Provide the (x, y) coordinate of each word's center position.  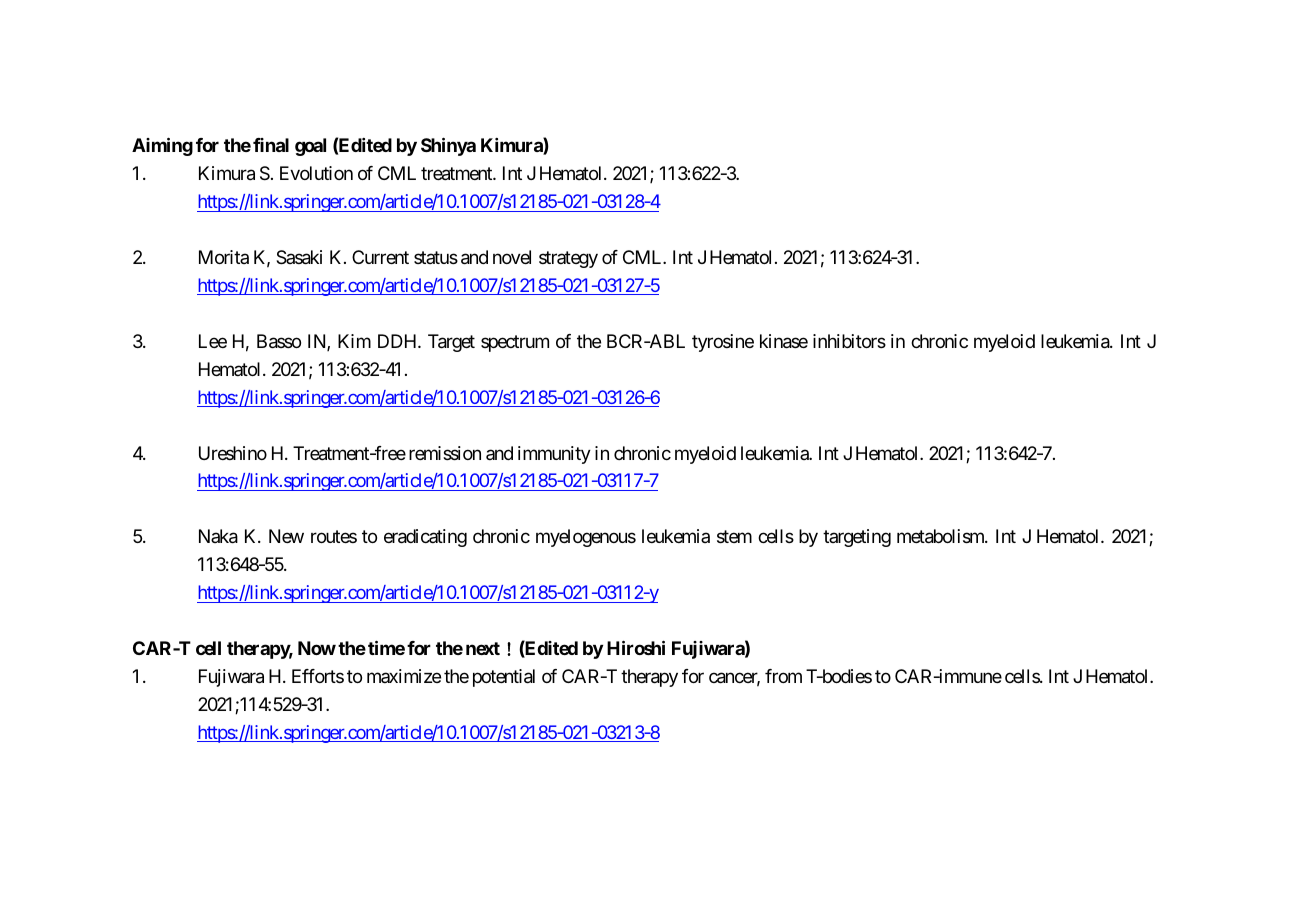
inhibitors (849, 341)
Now (317, 648)
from (783, 676)
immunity (554, 455)
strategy (568, 259)
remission (445, 453)
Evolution (316, 173)
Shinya (448, 146)
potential (504, 678)
